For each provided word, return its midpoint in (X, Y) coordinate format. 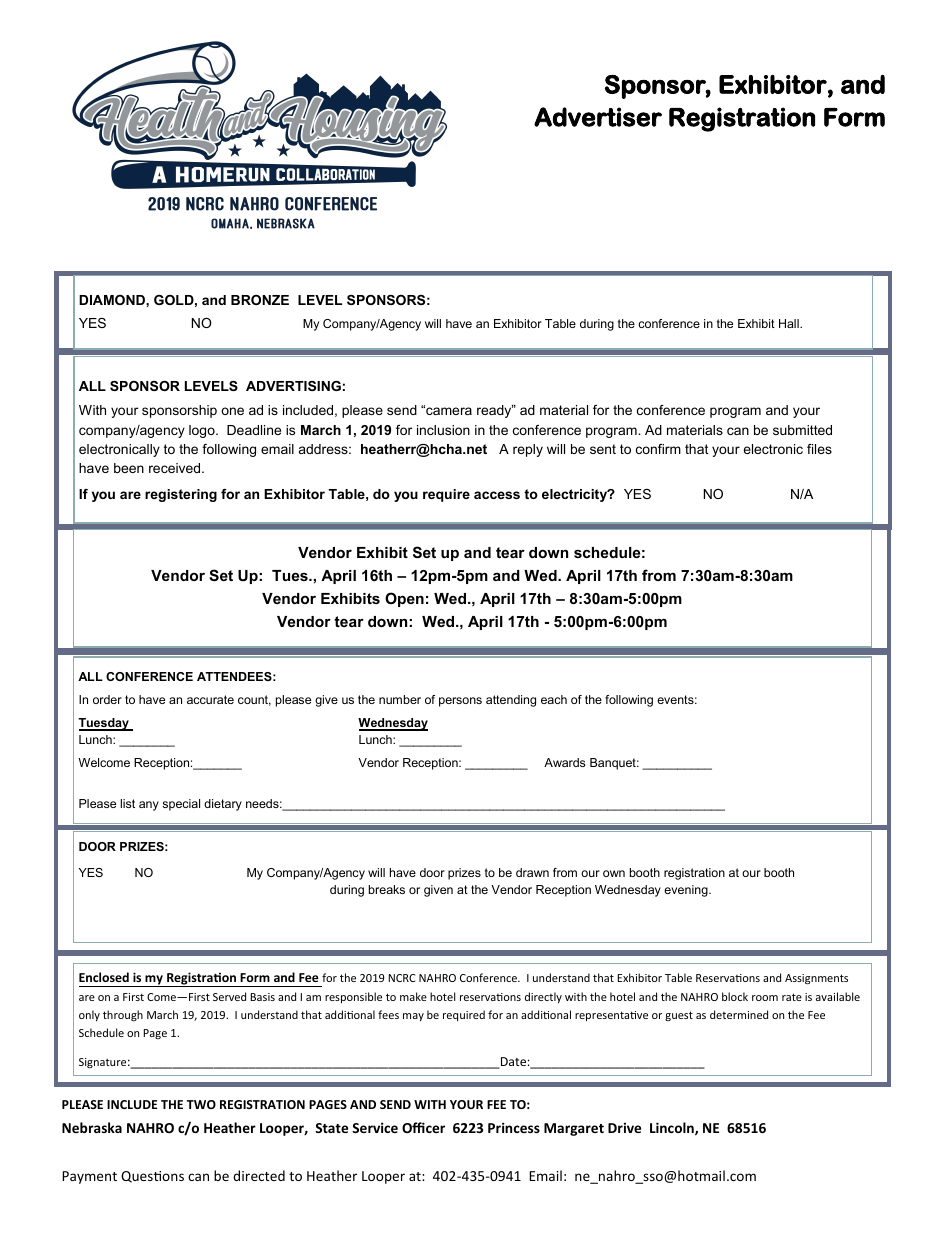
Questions (152, 1177)
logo (203, 431)
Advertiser (598, 117)
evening (687, 891)
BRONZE (260, 300)
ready (495, 411)
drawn (532, 872)
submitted (802, 430)
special (181, 805)
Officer (423, 1127)
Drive (624, 1127)
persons (460, 702)
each (554, 699)
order (107, 699)
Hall (790, 323)
